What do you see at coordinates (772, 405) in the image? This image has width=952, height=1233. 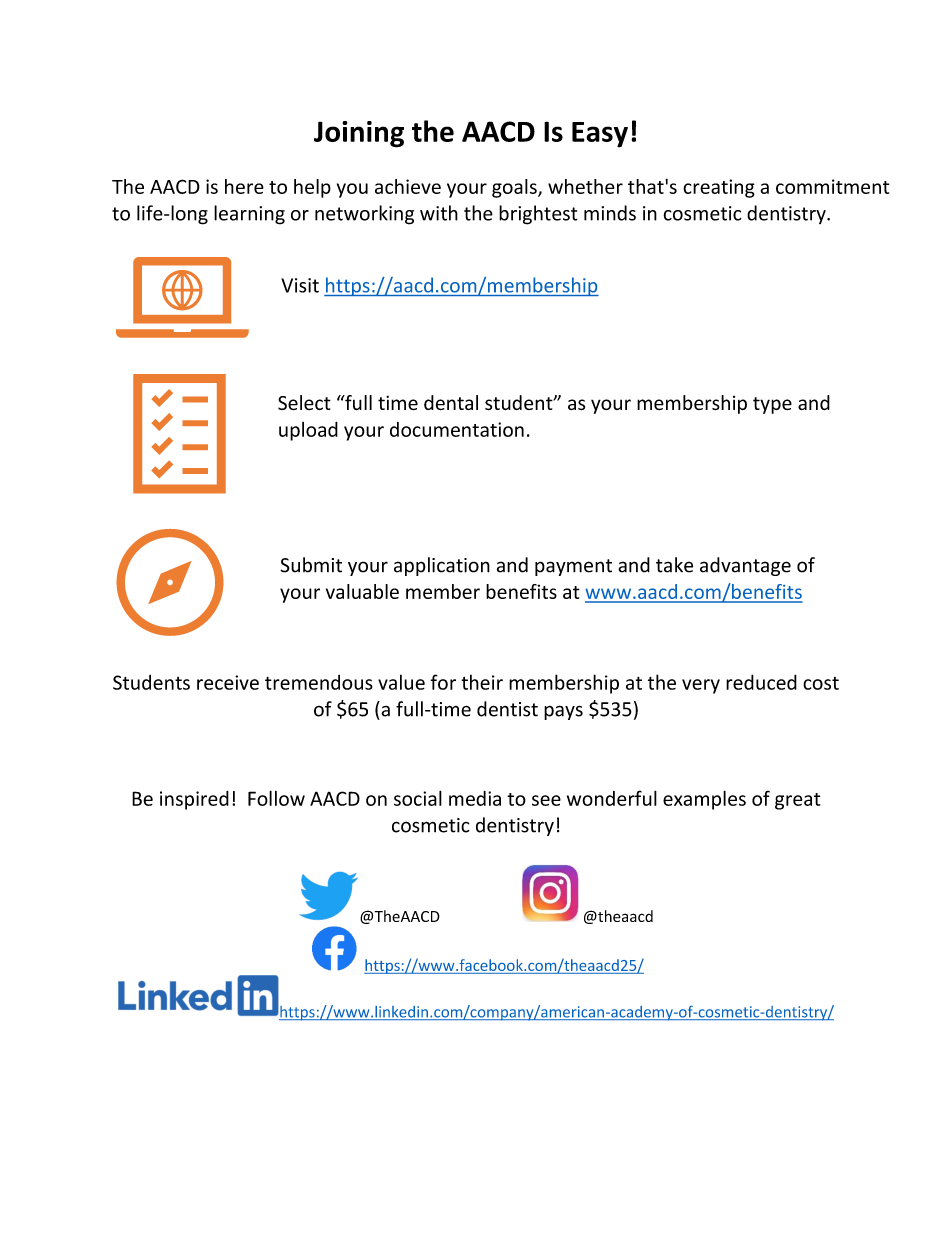 I see `type` at bounding box center [772, 405].
